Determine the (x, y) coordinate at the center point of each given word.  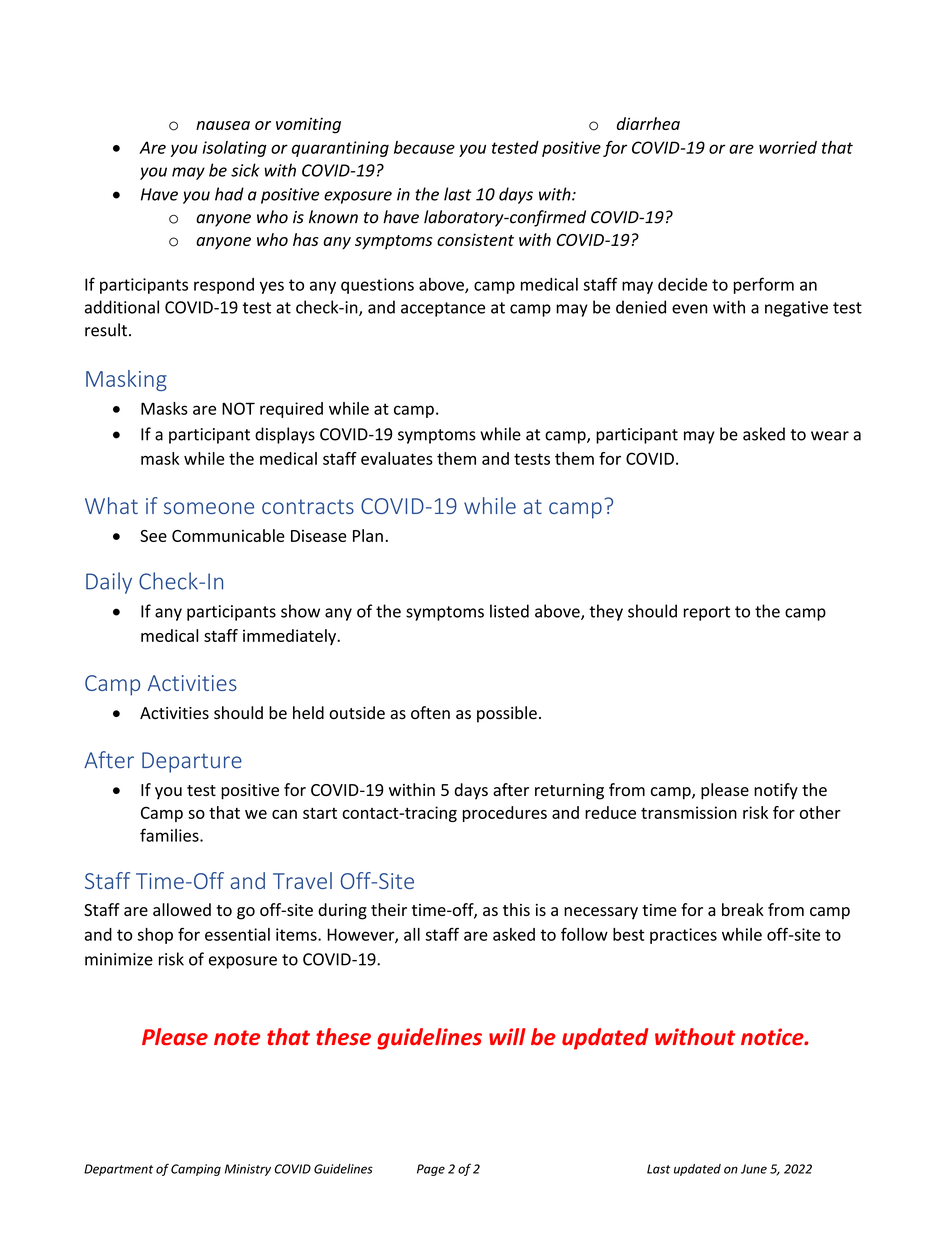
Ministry (248, 1170)
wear (830, 436)
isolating (234, 149)
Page (431, 1170)
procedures (505, 814)
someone (209, 508)
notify (776, 791)
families (170, 835)
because (424, 147)
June (754, 1169)
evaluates (397, 458)
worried (788, 147)
